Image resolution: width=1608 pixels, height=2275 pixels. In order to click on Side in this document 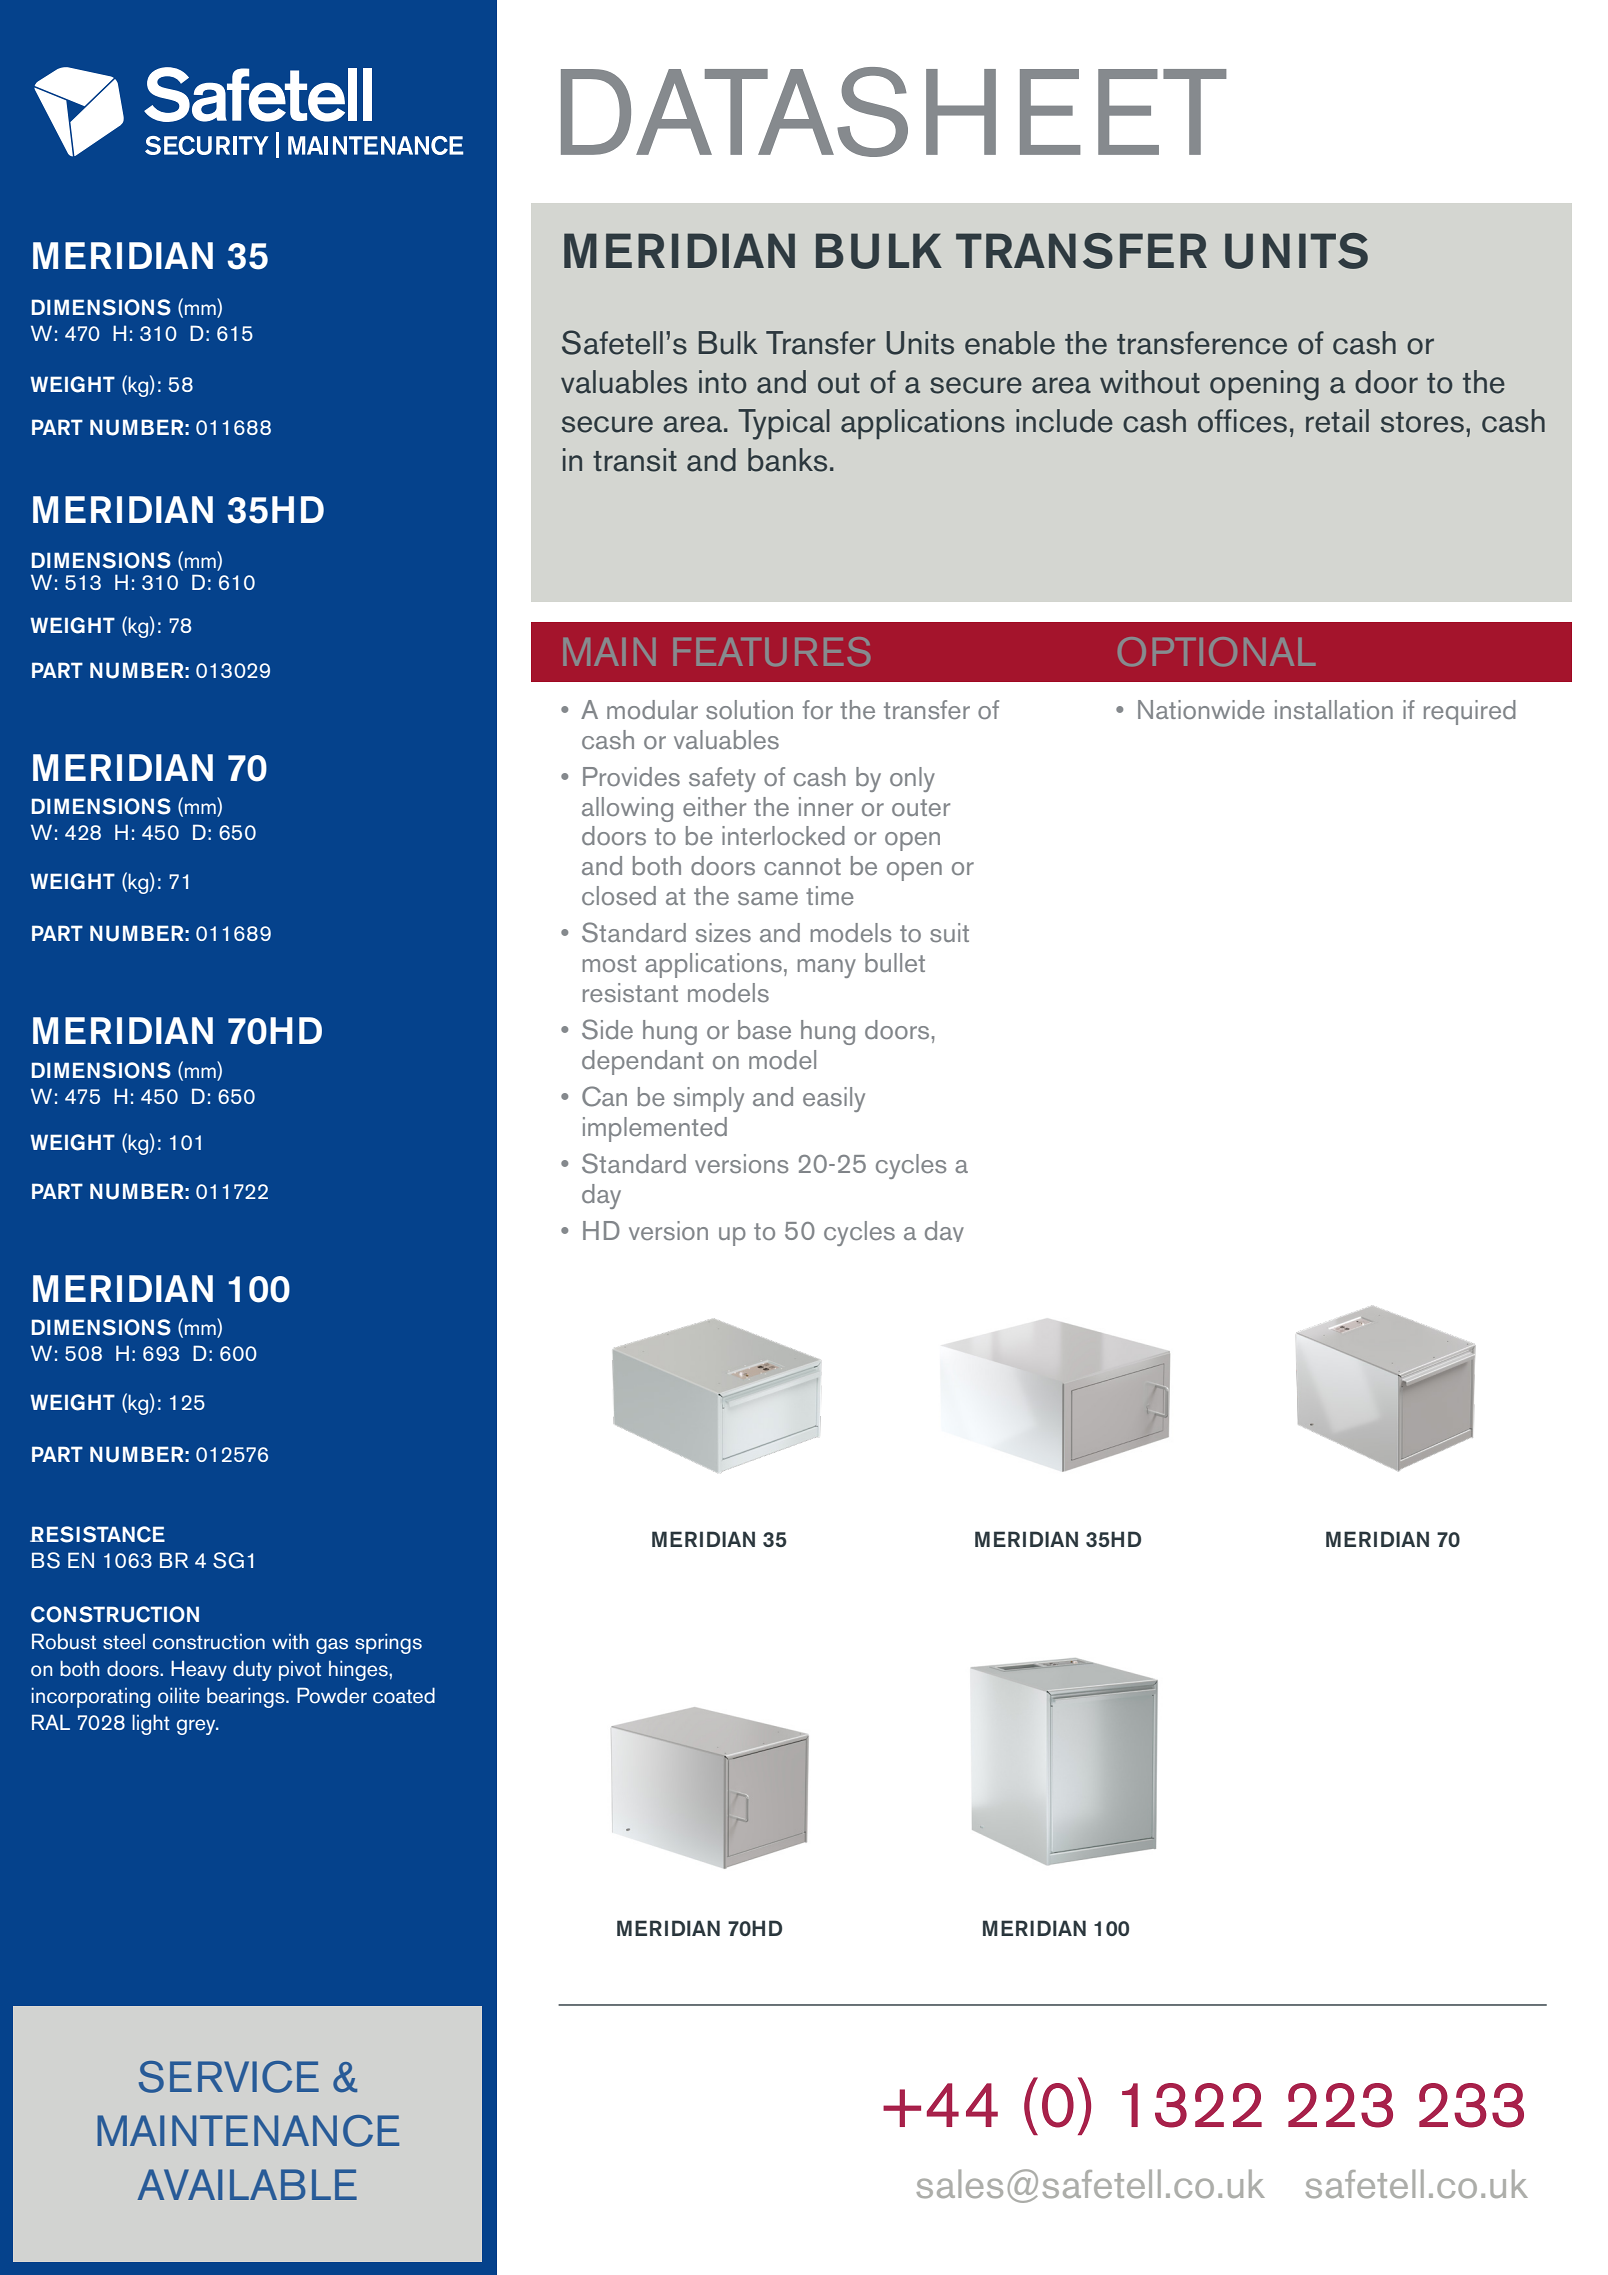, I will do `click(607, 1029)`.
